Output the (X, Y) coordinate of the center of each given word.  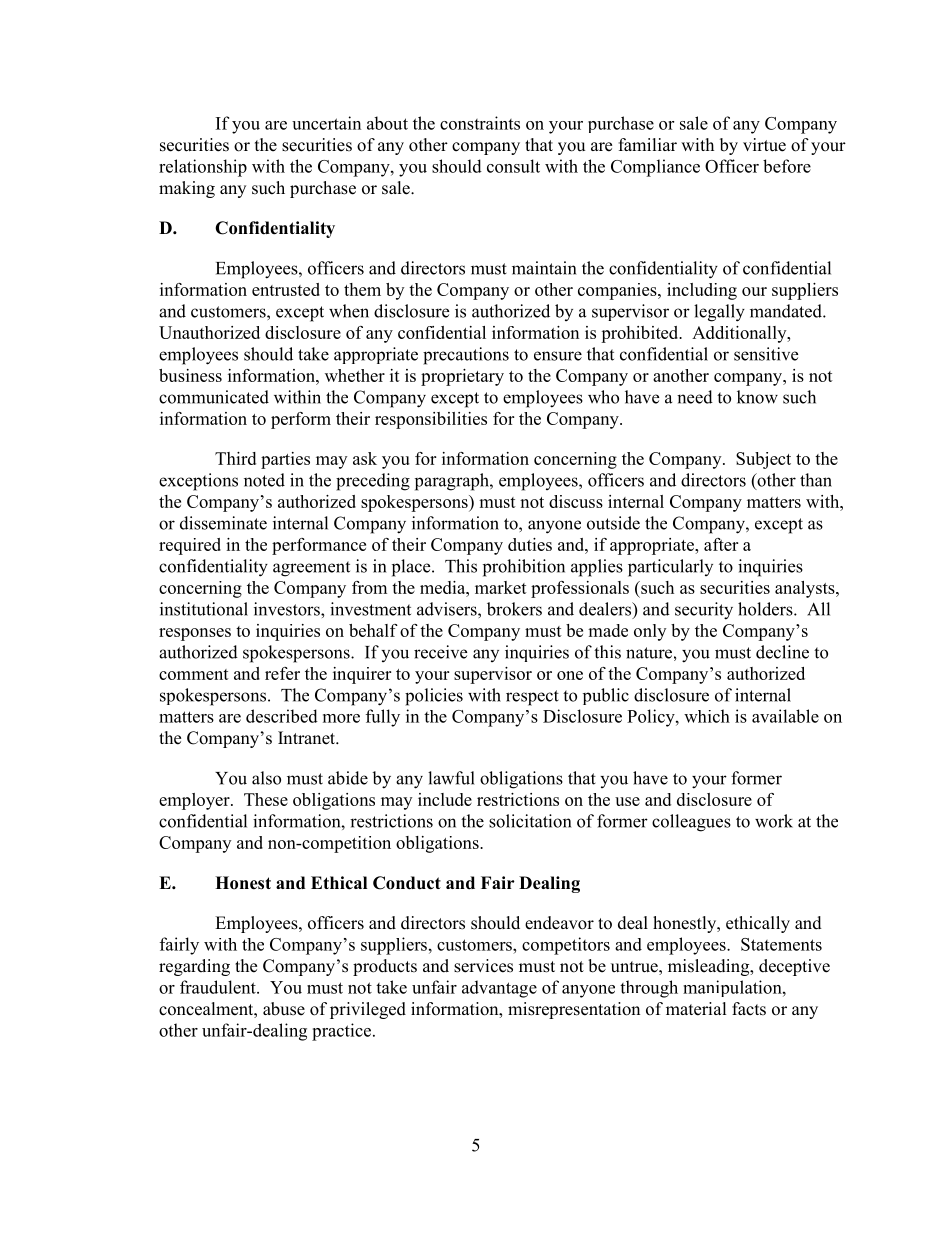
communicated (214, 397)
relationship (203, 168)
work (774, 821)
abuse (284, 1009)
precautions (466, 356)
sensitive (766, 354)
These (266, 799)
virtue (764, 145)
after (721, 544)
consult (513, 166)
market (501, 587)
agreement (311, 569)
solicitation (530, 821)
